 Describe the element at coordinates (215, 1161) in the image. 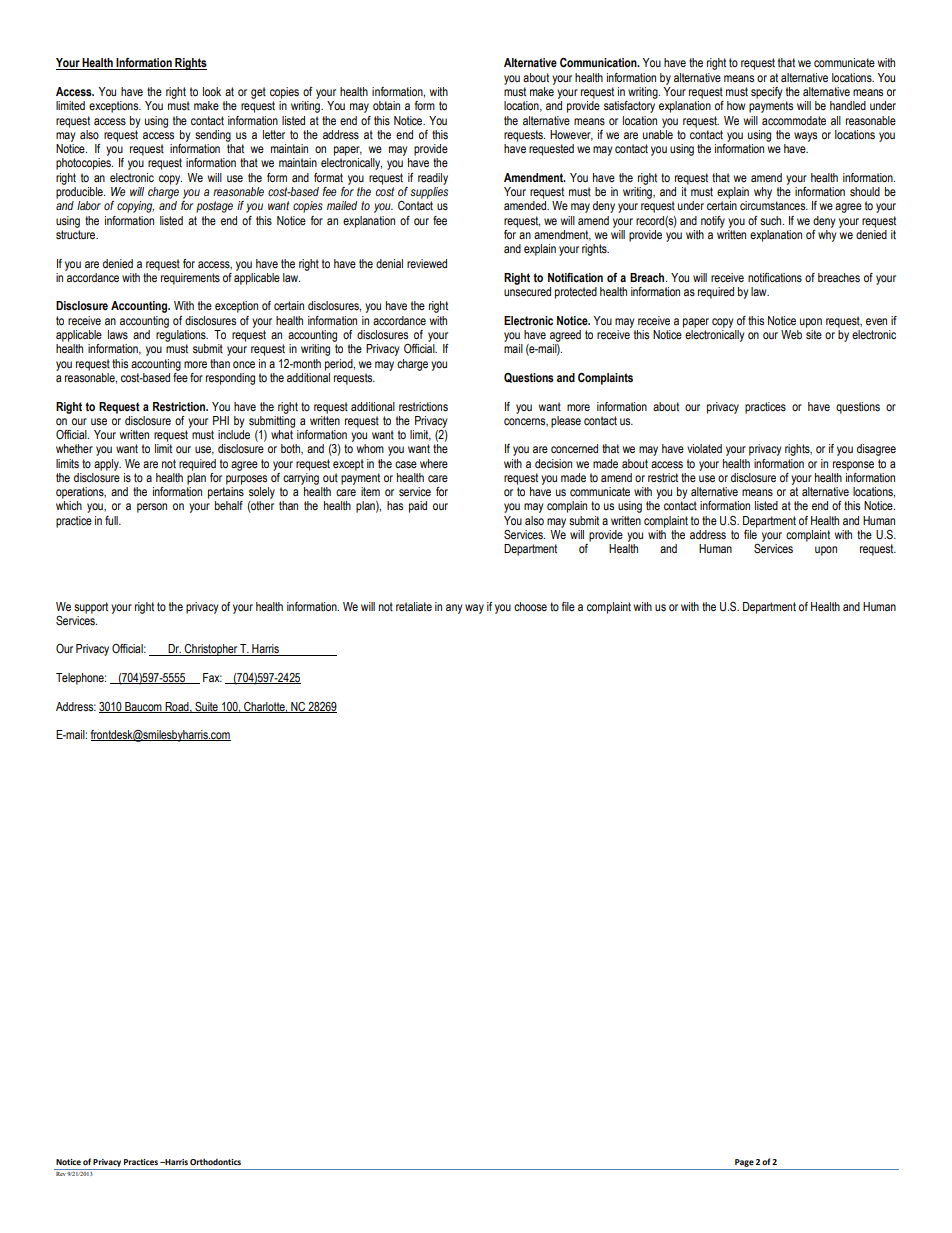

I see `Orthodontics` at that location.
